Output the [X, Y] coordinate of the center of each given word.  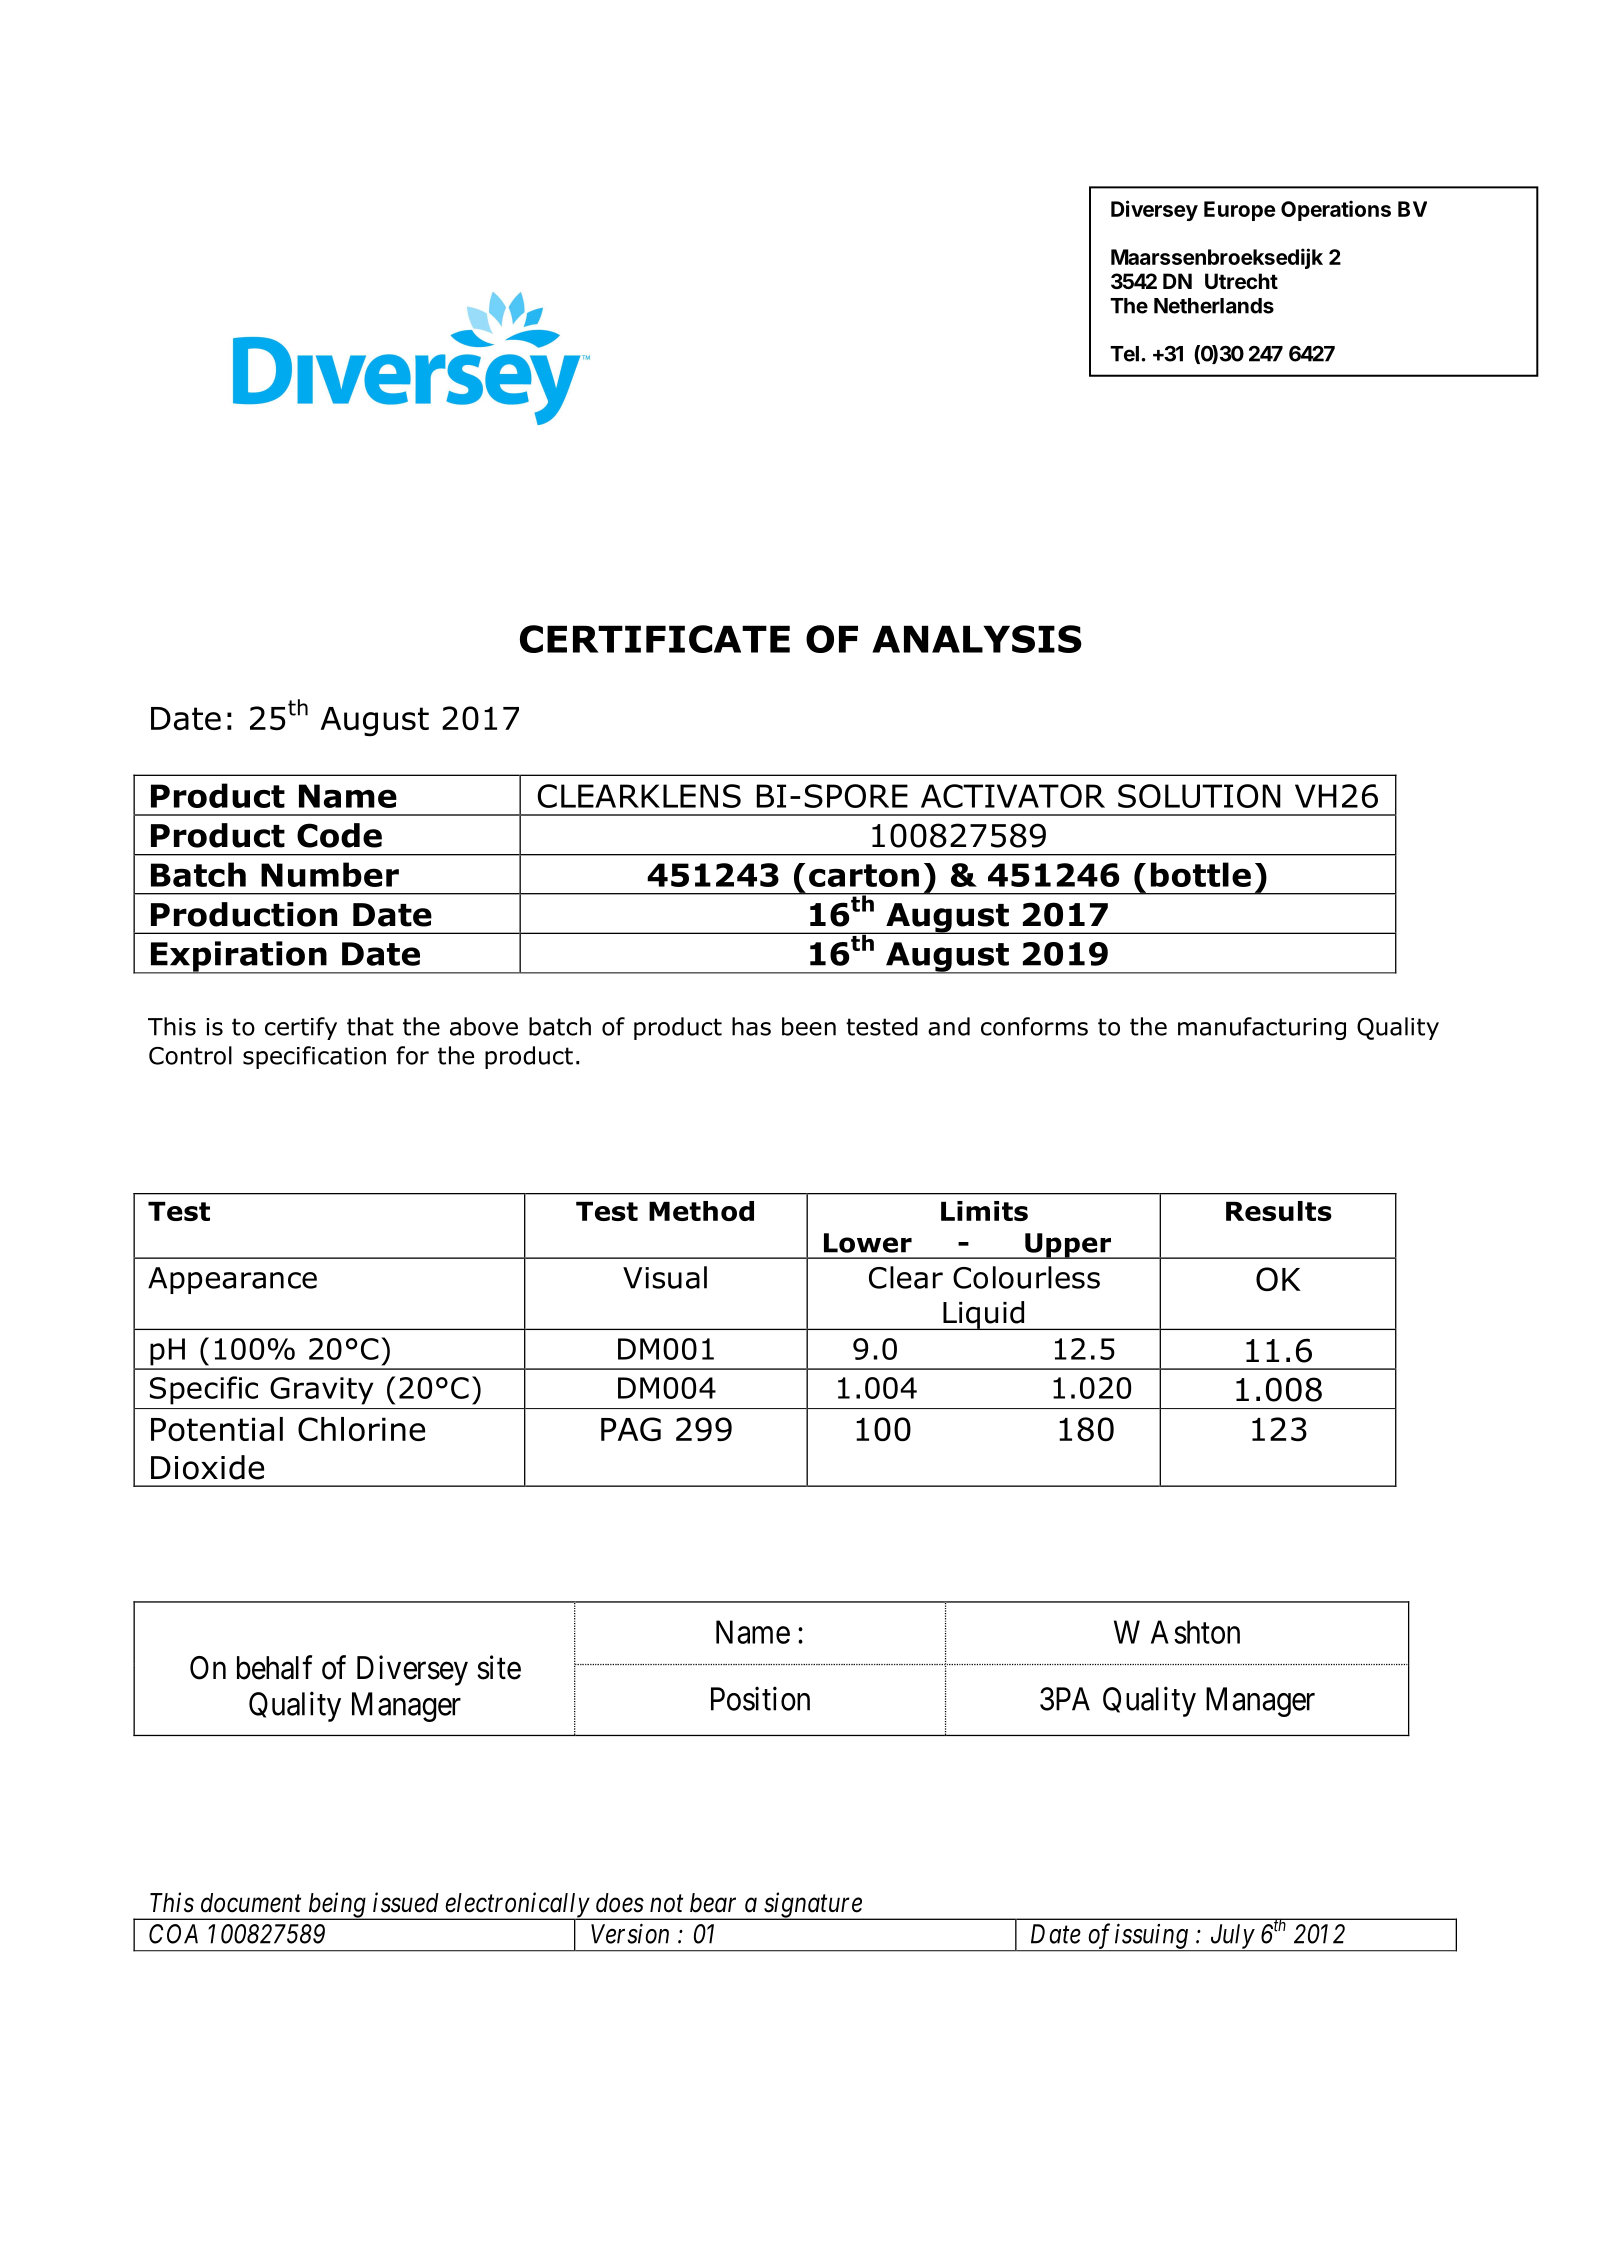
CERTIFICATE [655, 639]
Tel [1124, 354]
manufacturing [1262, 1028]
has [751, 1026]
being [337, 1906]
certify [301, 1028]
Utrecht [1241, 281]
